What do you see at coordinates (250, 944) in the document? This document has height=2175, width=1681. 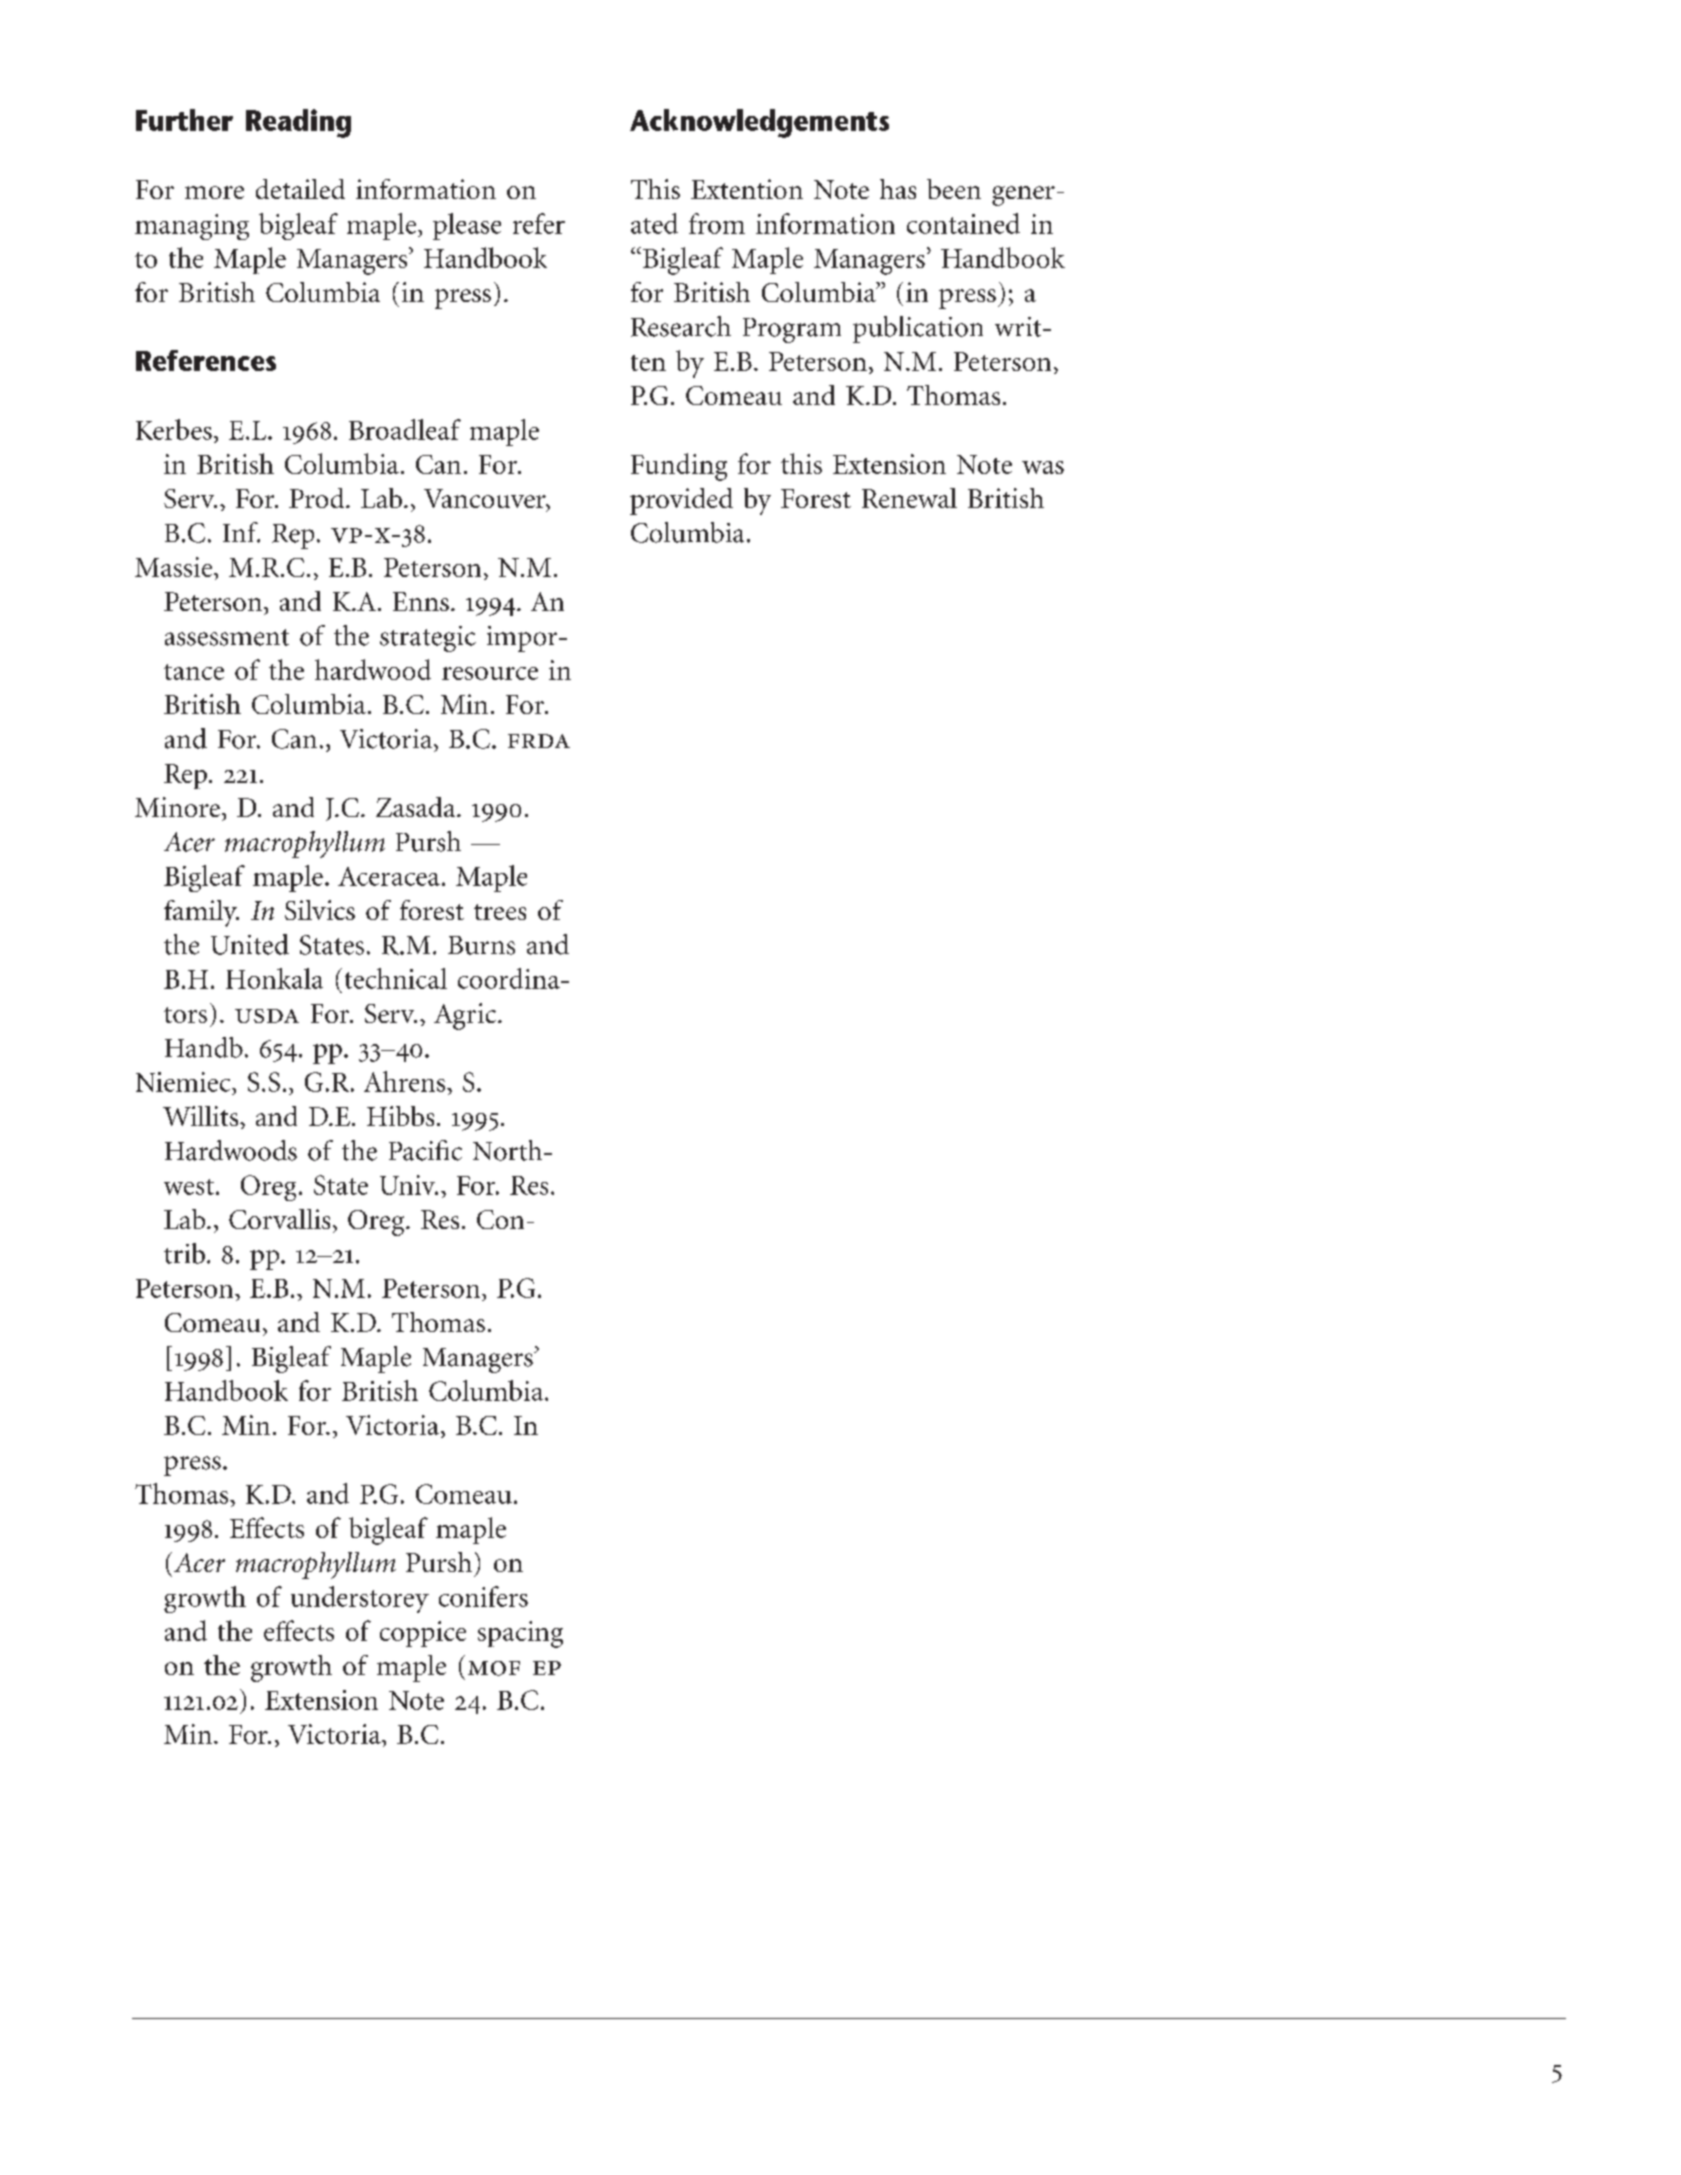 I see `United` at bounding box center [250, 944].
